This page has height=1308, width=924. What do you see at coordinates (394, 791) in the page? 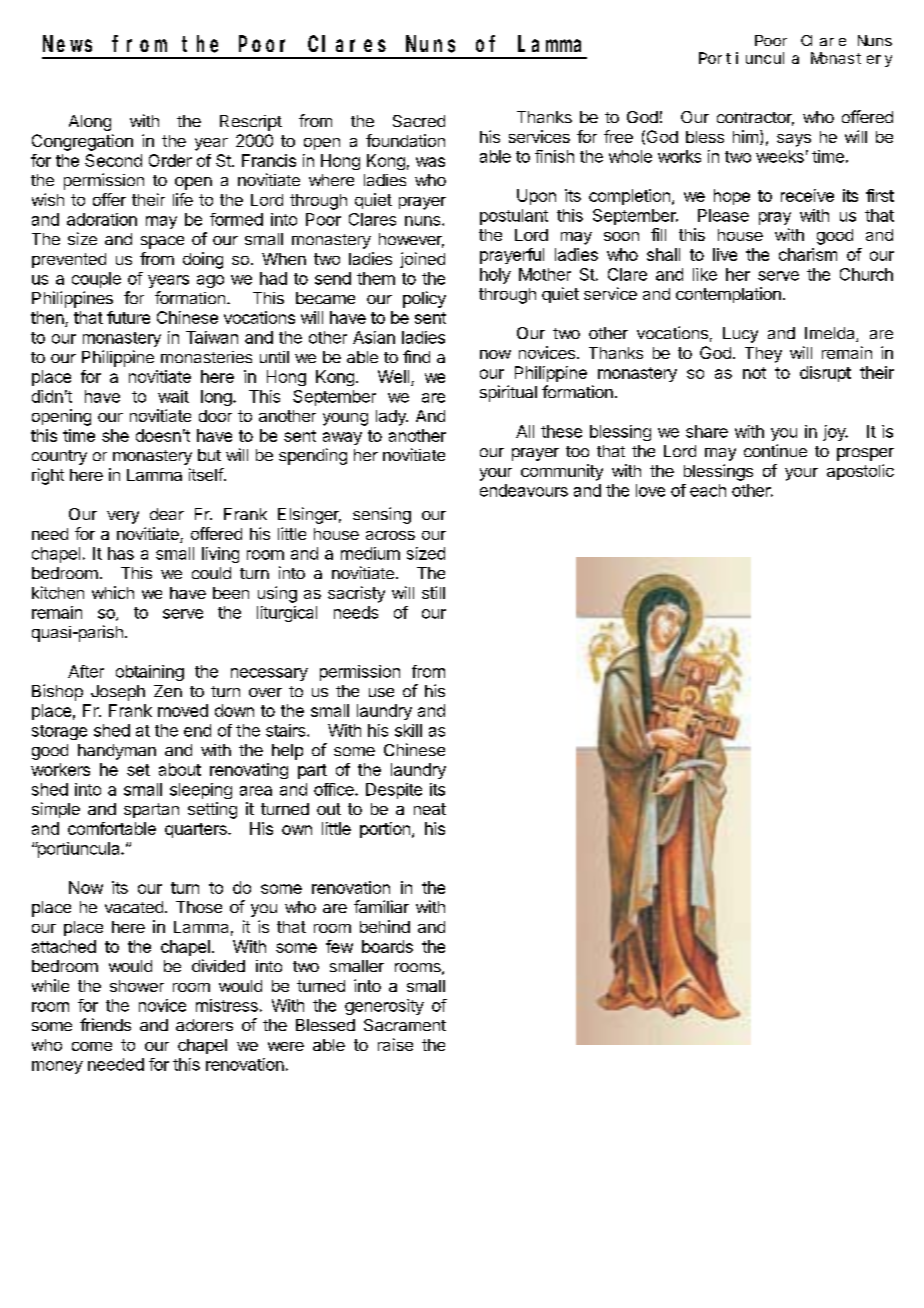
I see `Despite` at bounding box center [394, 791].
